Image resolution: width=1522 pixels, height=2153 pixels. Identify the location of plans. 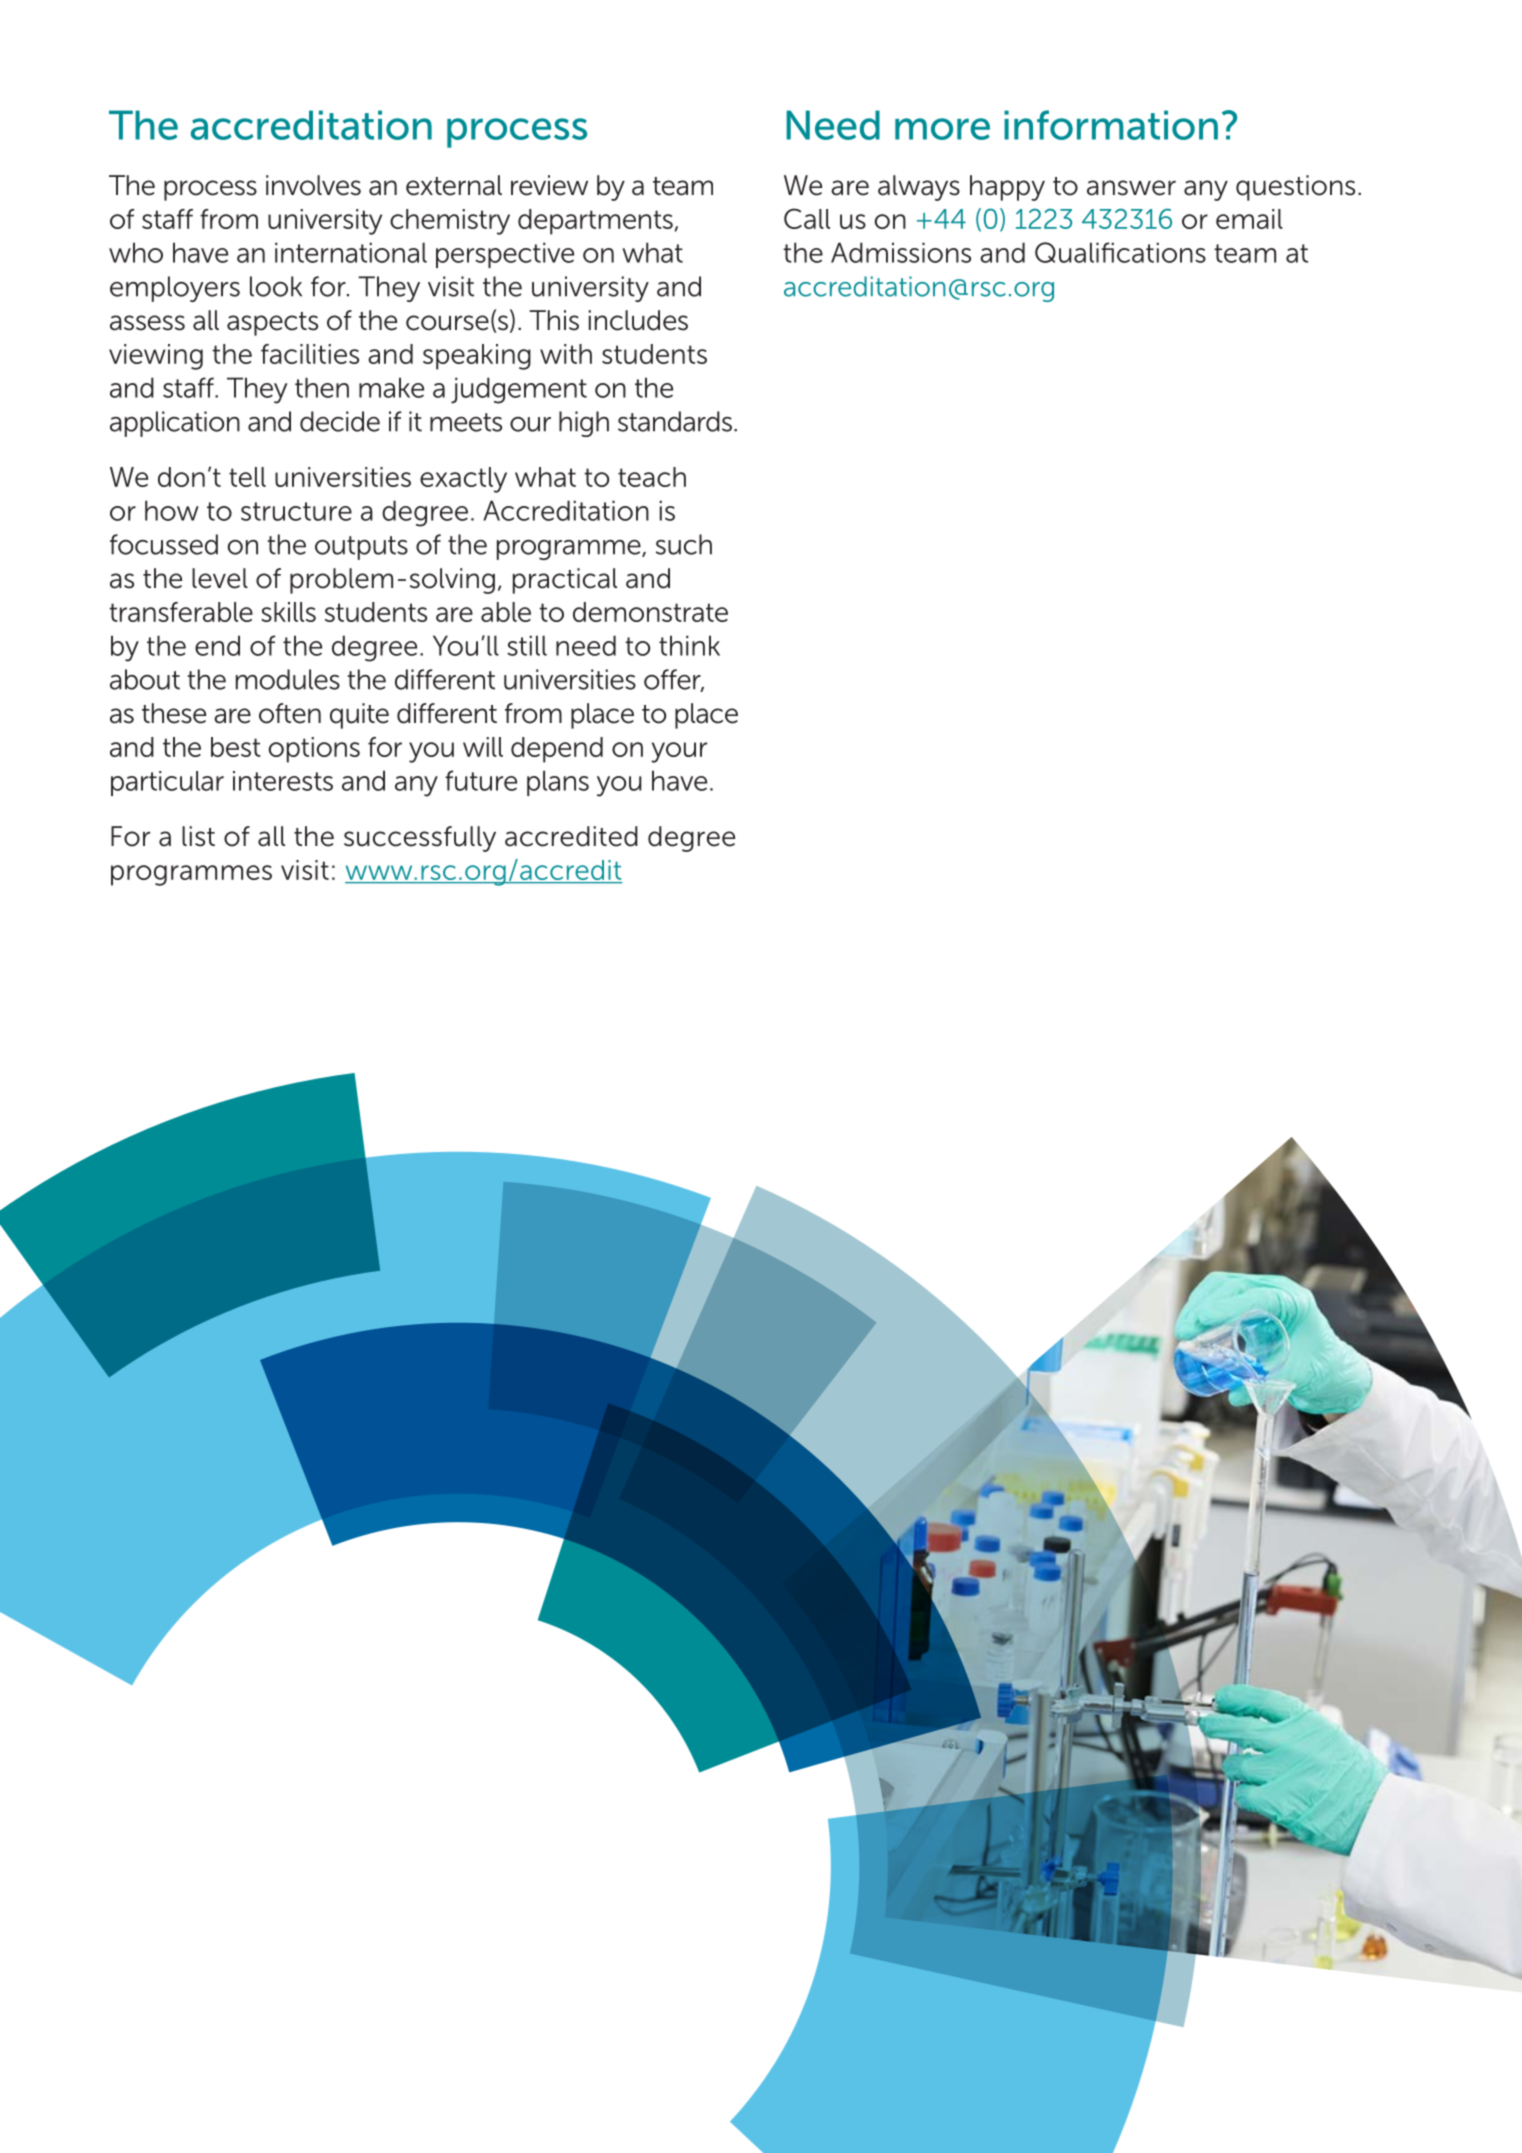
(558, 783).
